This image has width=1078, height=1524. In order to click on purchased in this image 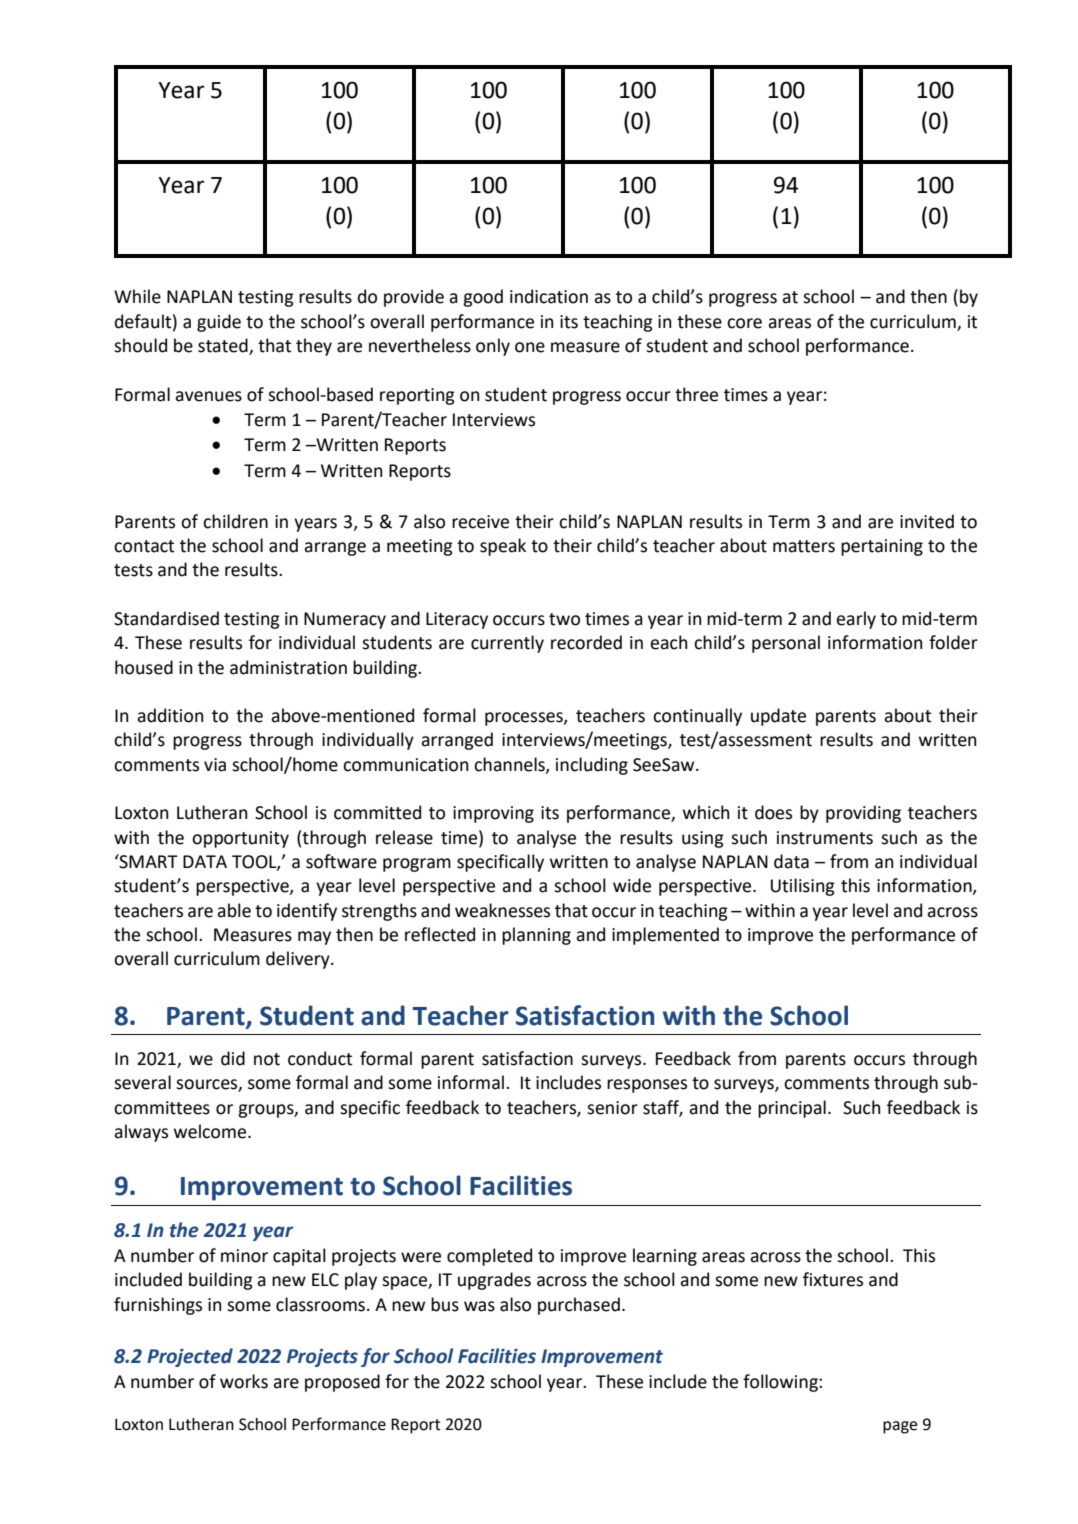, I will do `click(579, 1306)`.
